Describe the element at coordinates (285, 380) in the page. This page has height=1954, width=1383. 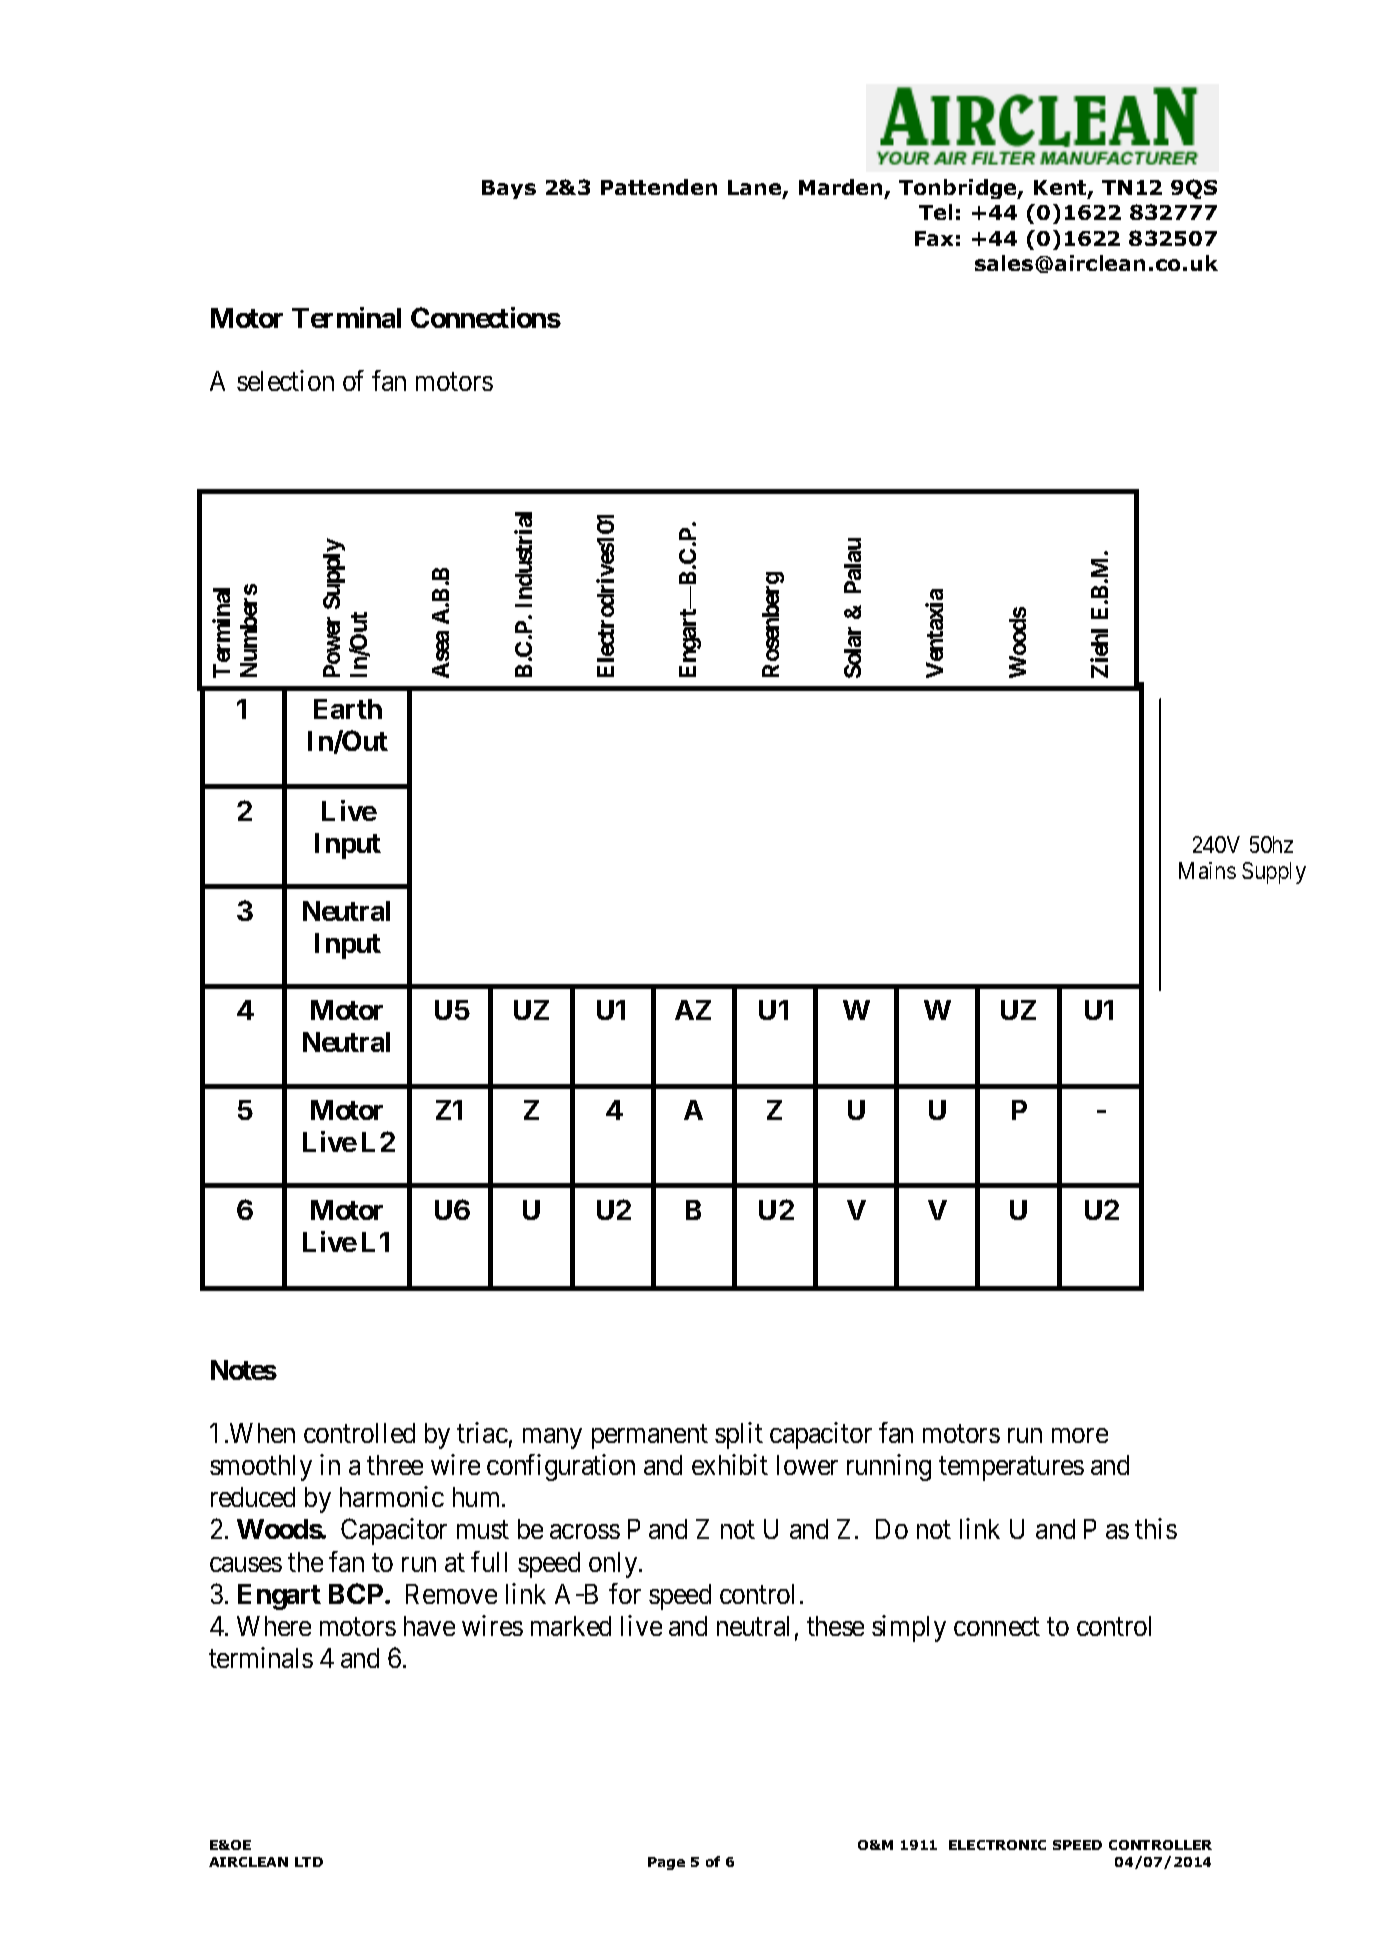
I see `selection` at that location.
